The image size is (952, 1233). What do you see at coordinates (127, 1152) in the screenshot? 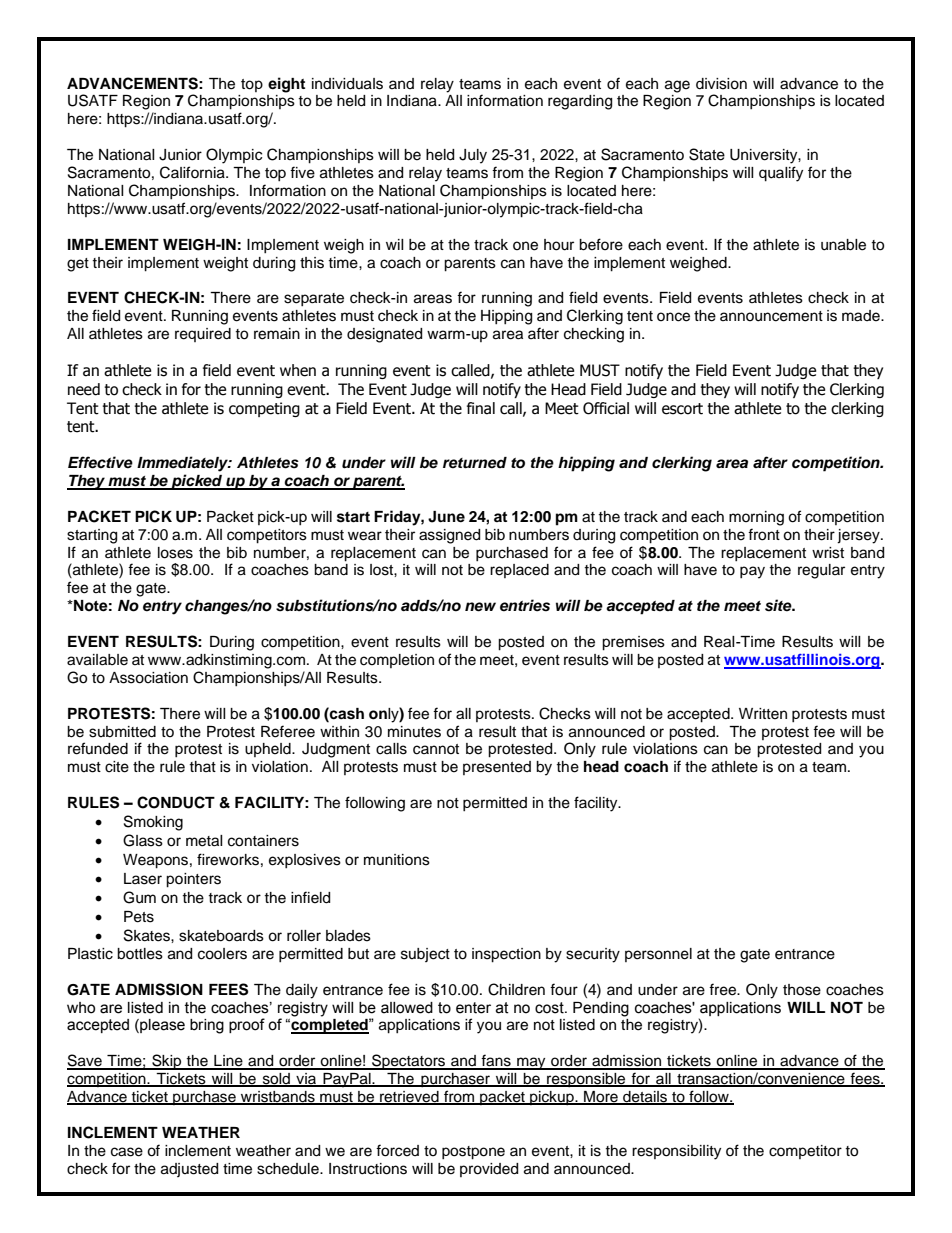
I see `case` at bounding box center [127, 1152].
